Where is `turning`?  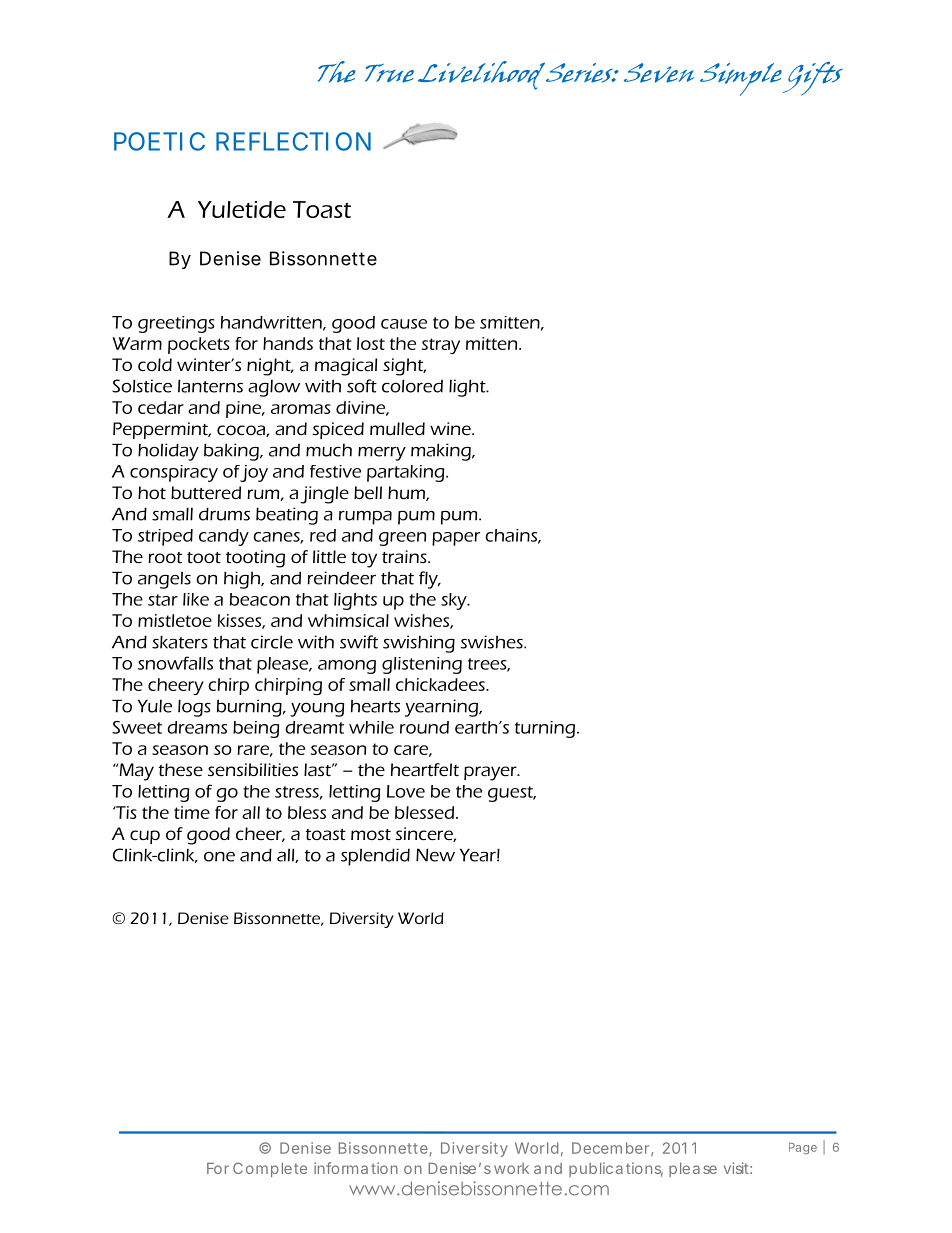
turning is located at coordinates (545, 729).
